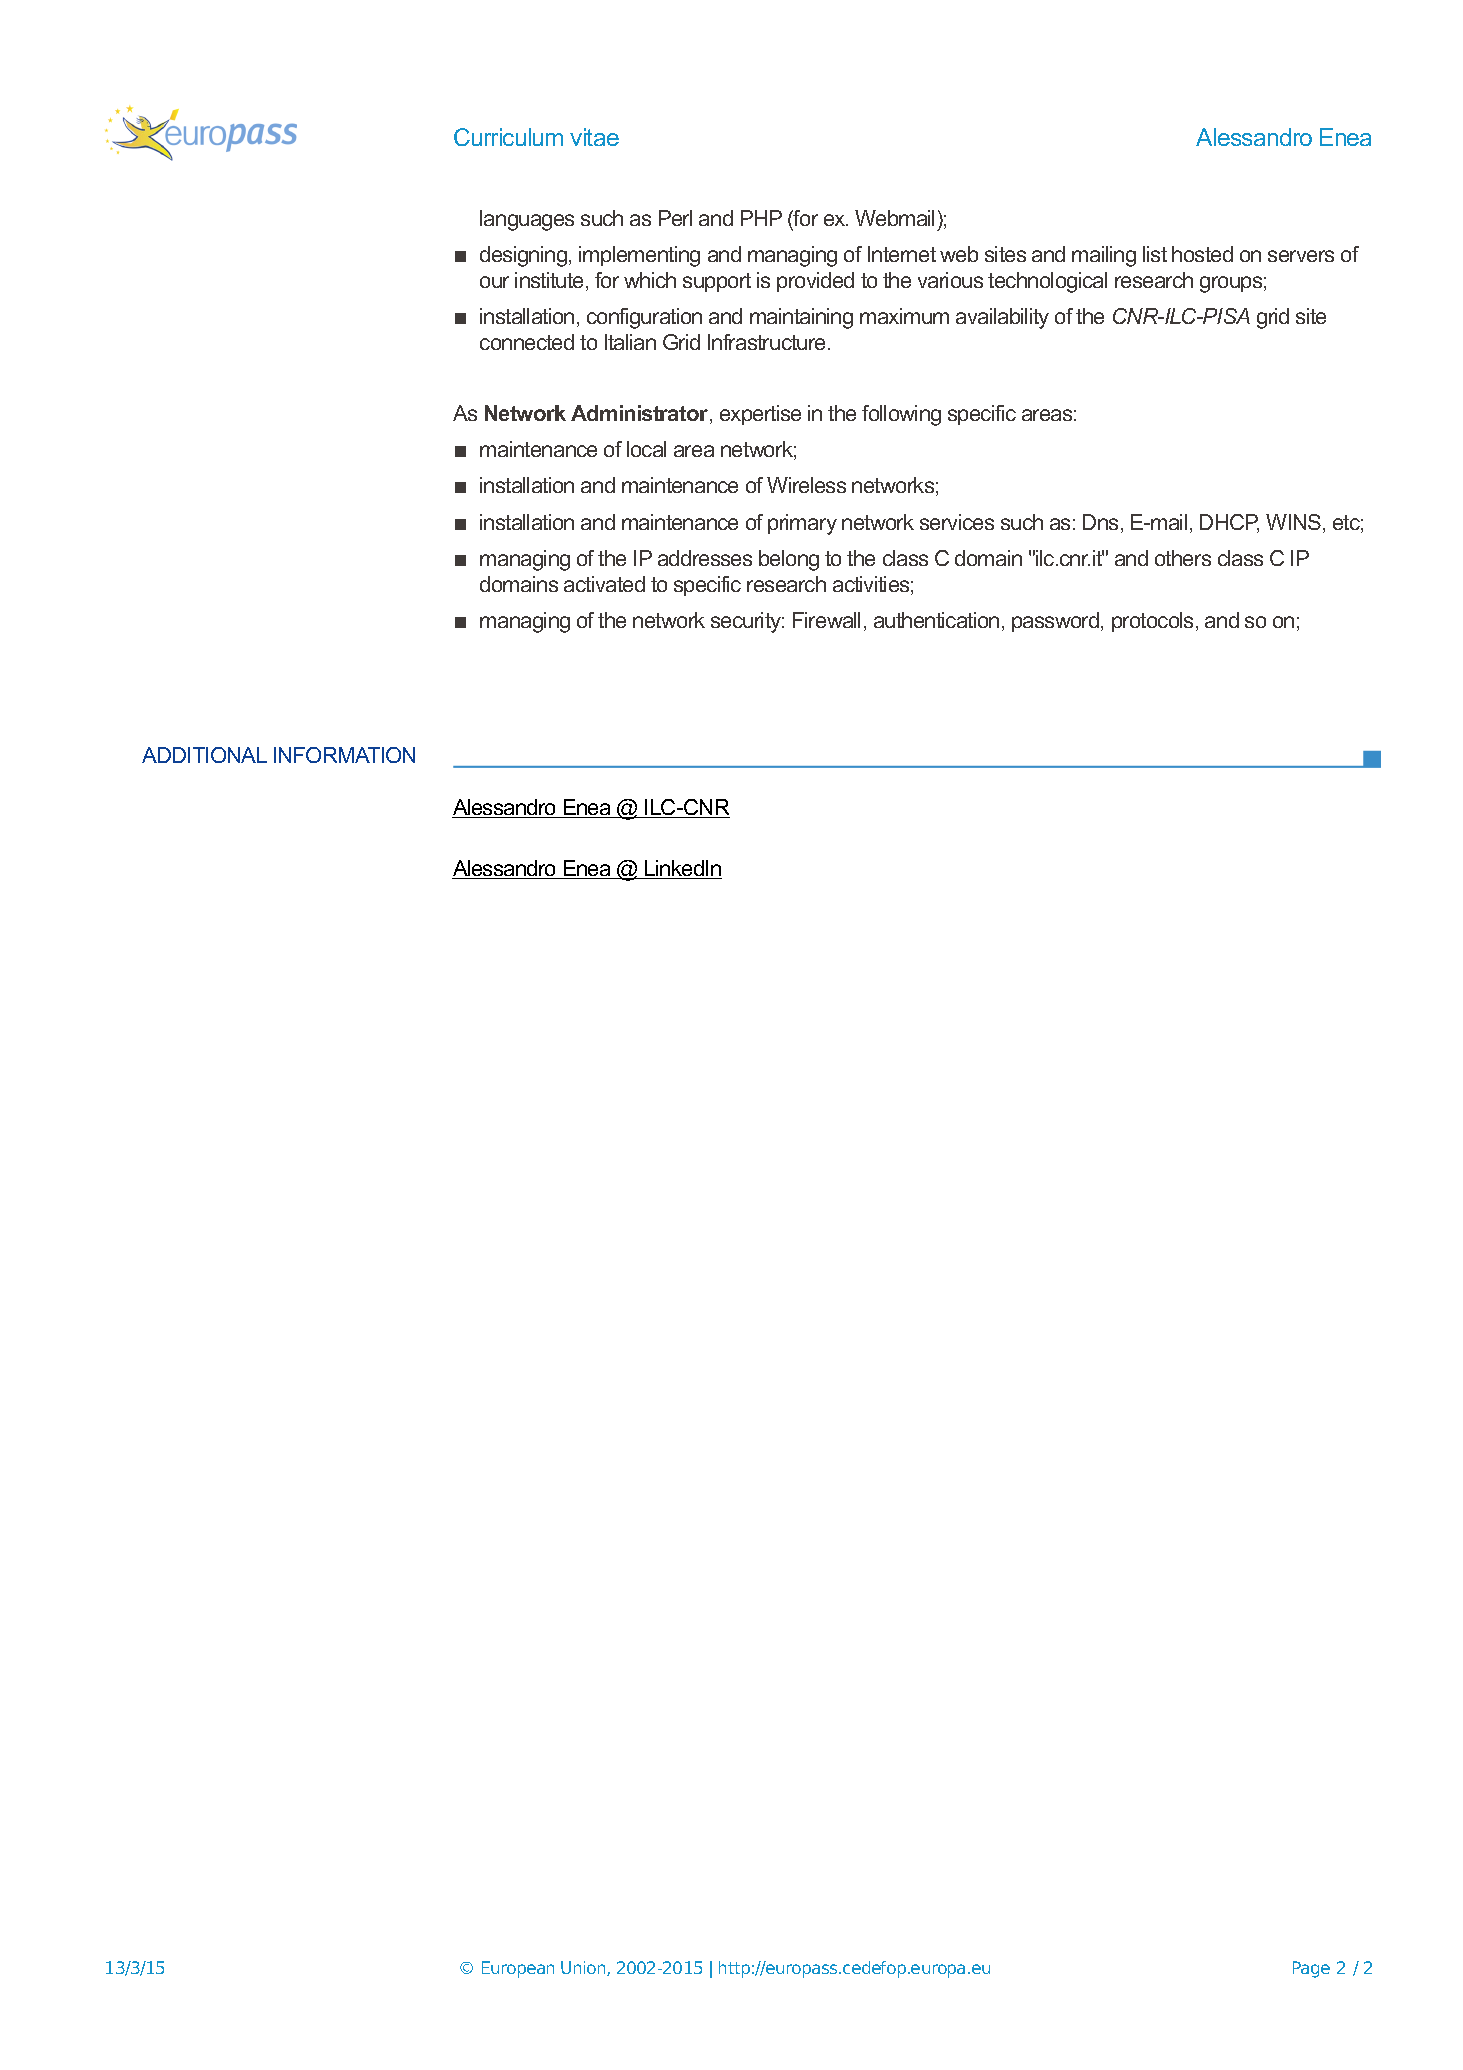 The height and width of the image is (2070, 1463). I want to click on Firewall, so click(826, 620).
